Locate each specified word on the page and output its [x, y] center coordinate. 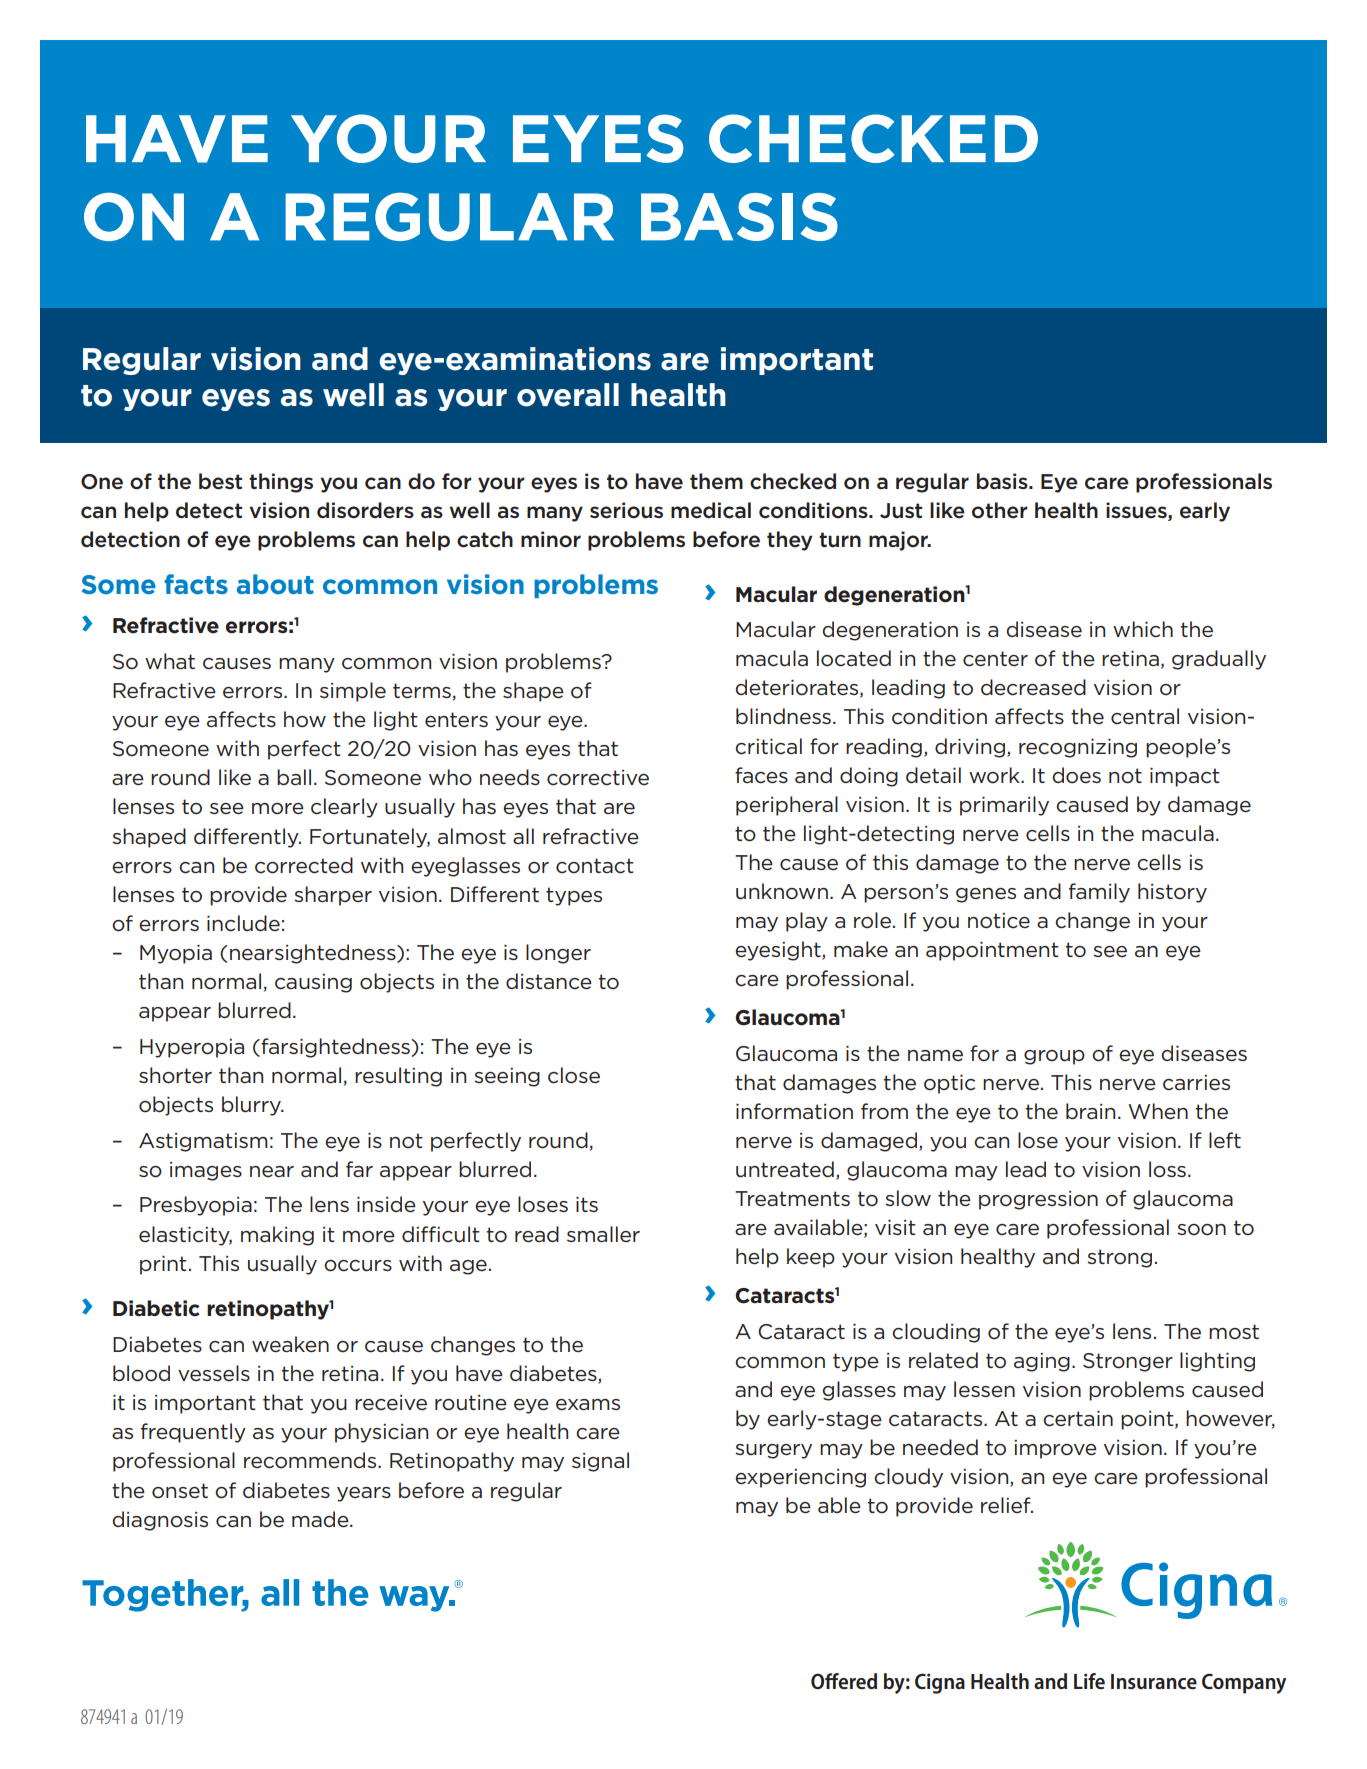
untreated [785, 1169]
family [1099, 893]
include [243, 923]
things [281, 483]
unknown [782, 891]
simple [353, 692]
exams [588, 1405]
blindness [783, 716]
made [321, 1519]
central [1145, 716]
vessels [214, 1373]
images [206, 1171]
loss [1167, 1169]
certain [1078, 1419]
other [1000, 510]
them [716, 481]
